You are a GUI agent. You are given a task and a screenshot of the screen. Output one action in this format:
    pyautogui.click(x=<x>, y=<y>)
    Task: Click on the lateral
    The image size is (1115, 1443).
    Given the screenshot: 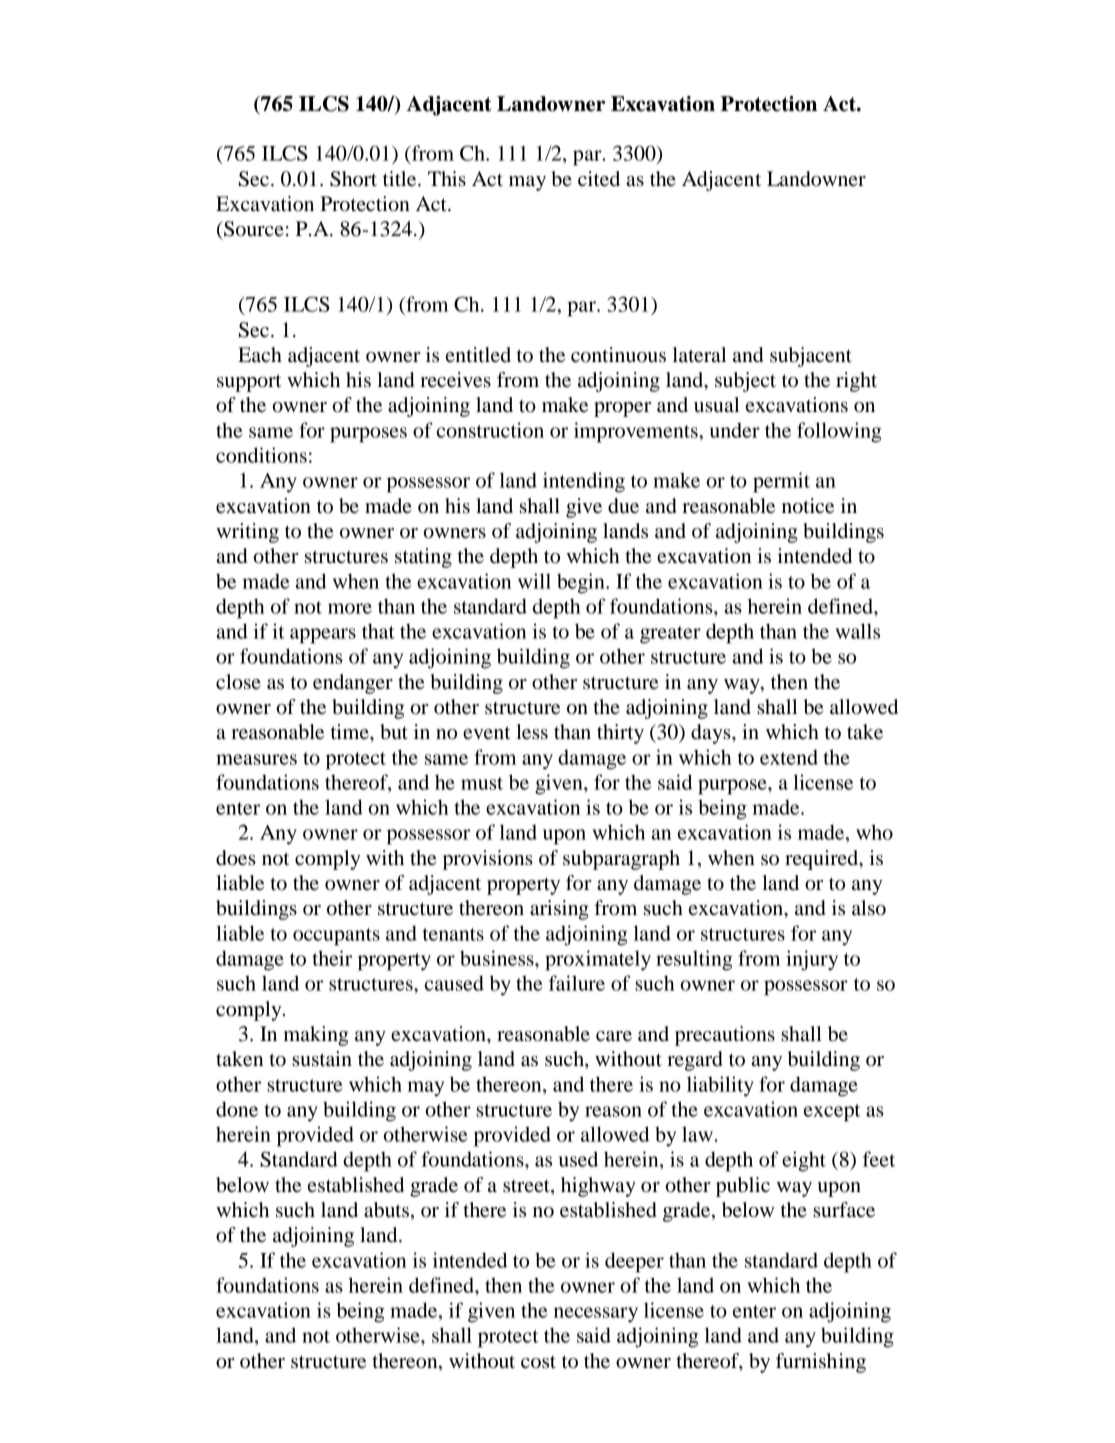 What is the action you would take?
    pyautogui.click(x=699, y=355)
